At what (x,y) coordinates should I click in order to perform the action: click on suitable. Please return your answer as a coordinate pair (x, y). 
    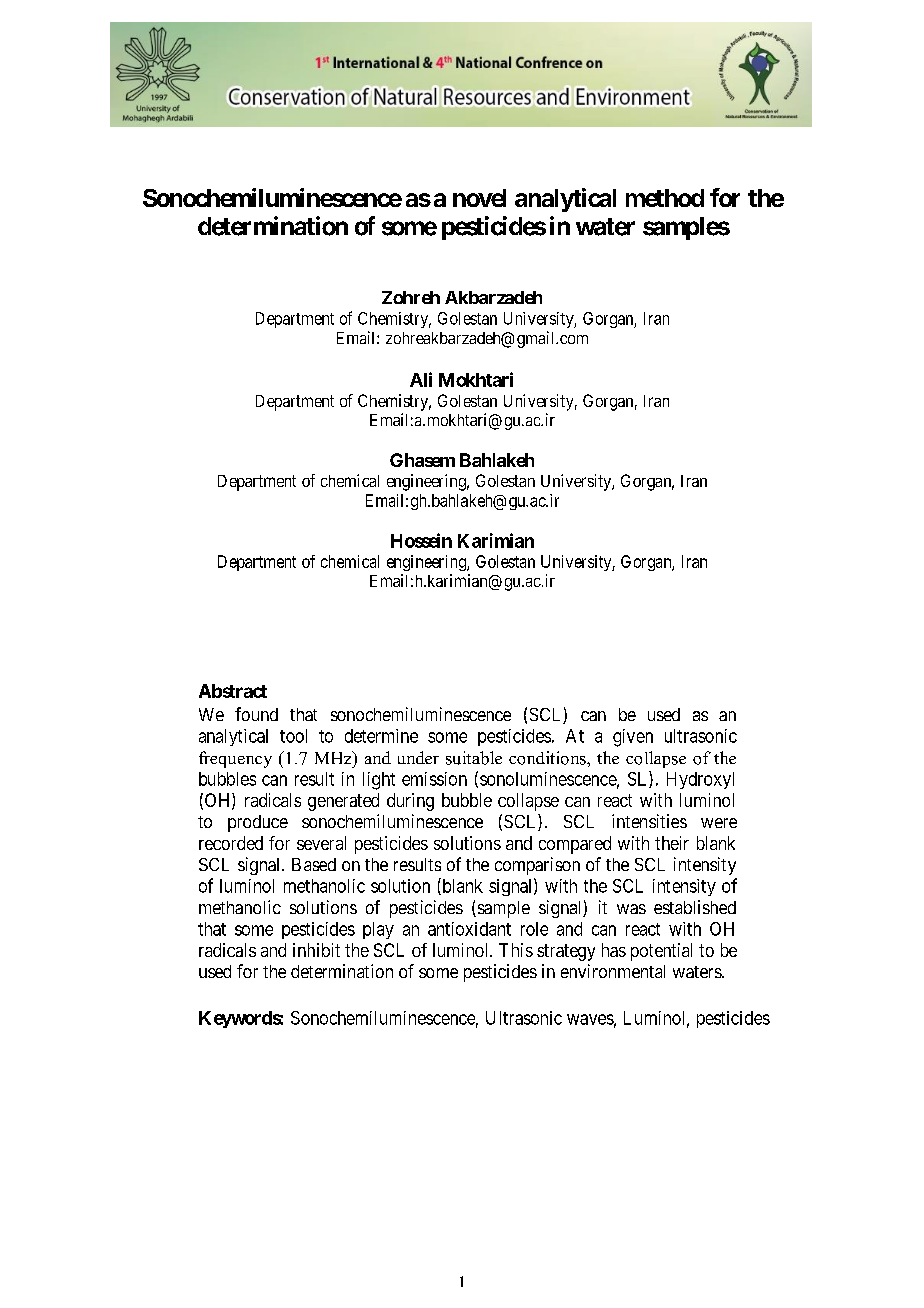
    Looking at the image, I should click on (474, 758).
